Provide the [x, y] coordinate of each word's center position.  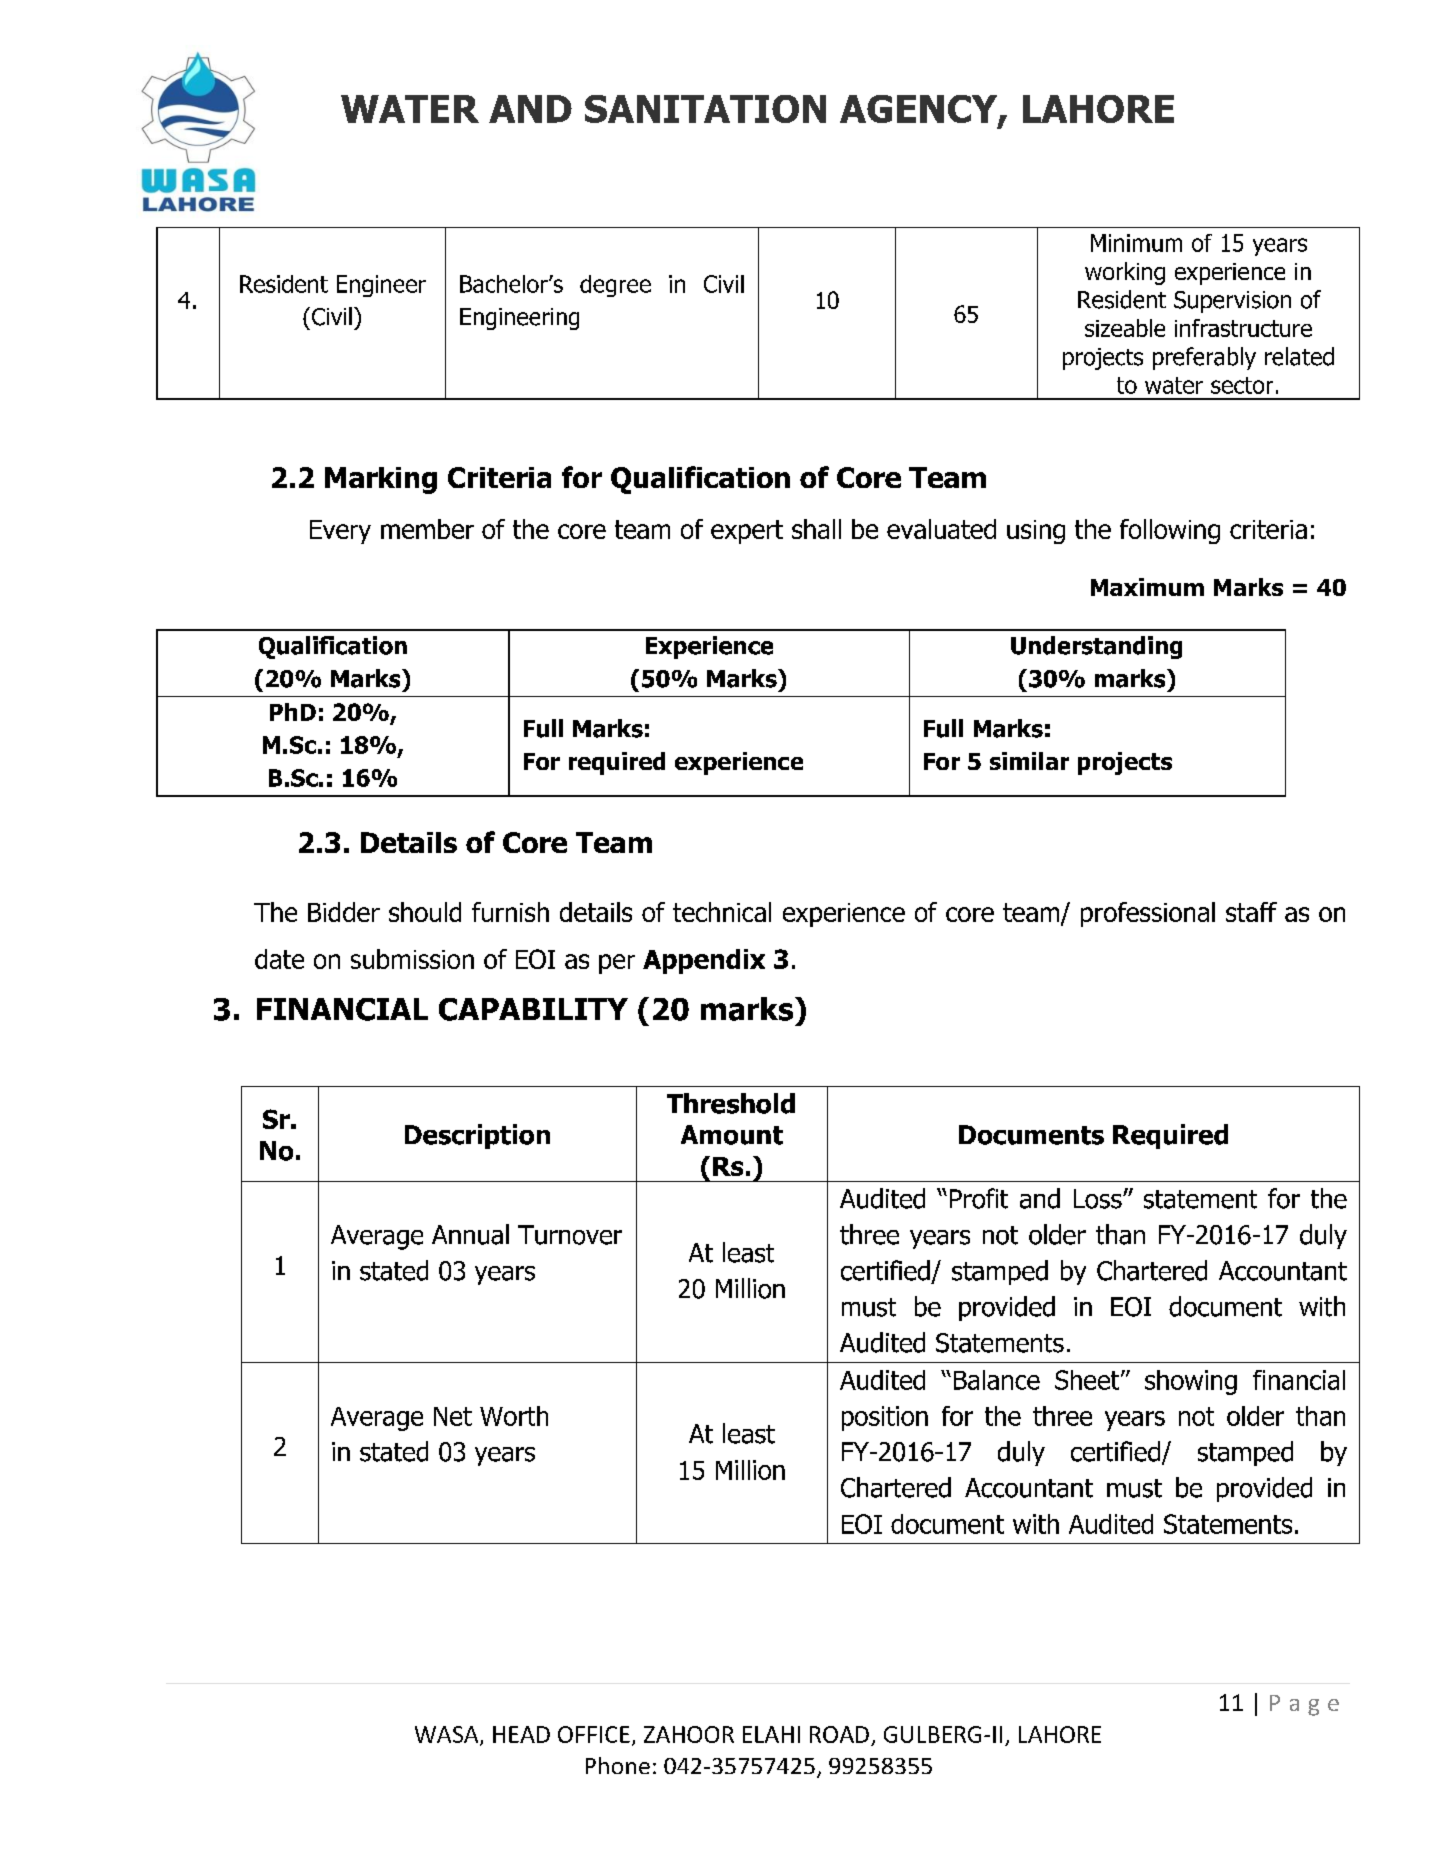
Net [453, 1416]
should [425, 912]
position [885, 1418]
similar [1029, 761]
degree [615, 286]
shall [816, 529]
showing [1191, 1382]
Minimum [1136, 243]
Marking [381, 480]
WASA [448, 1735]
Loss [1099, 1199]
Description [477, 1136]
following [1170, 531]
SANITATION [705, 109]
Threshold [731, 1103]
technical [722, 912]
